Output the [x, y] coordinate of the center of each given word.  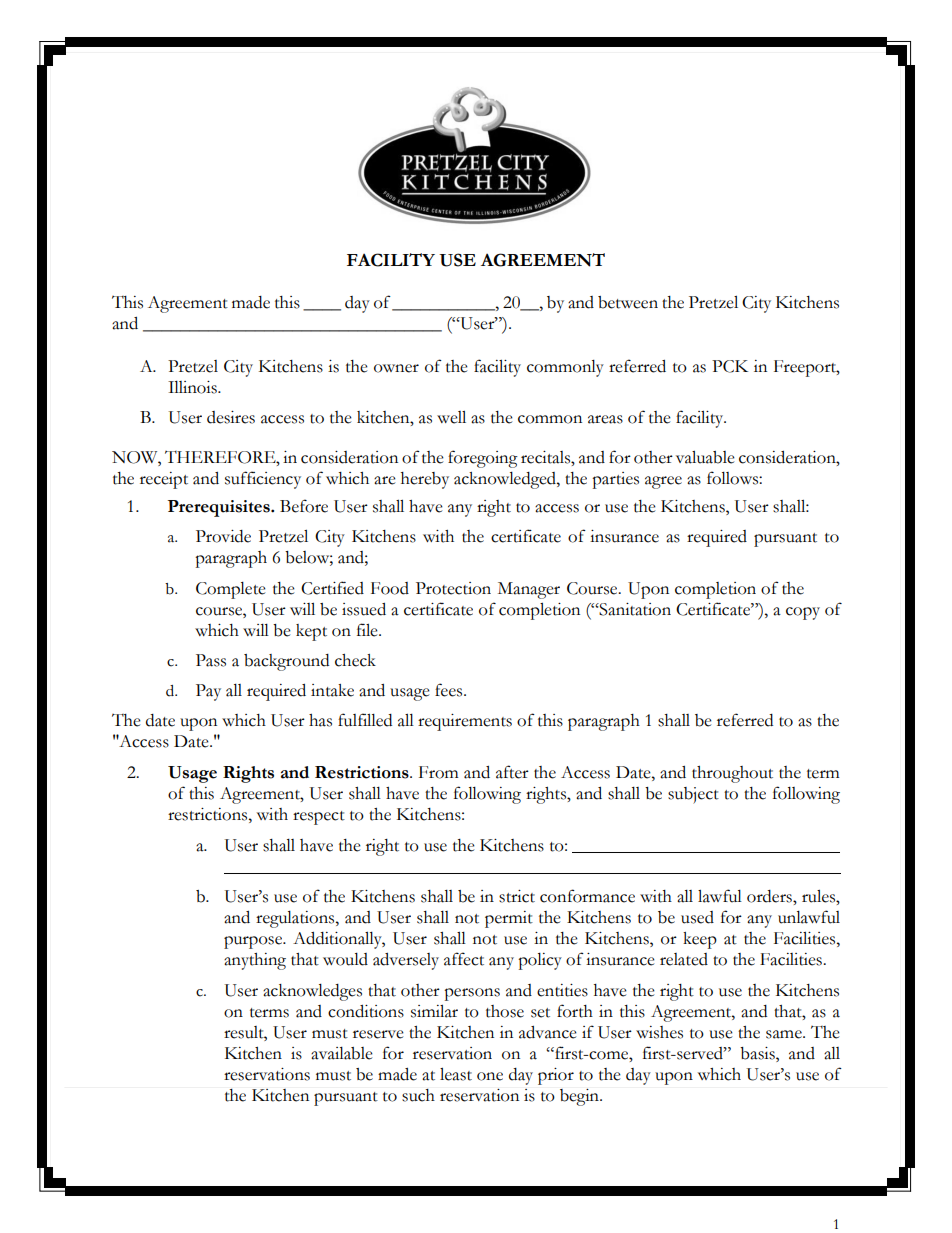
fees [450, 690]
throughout [732, 774]
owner [396, 368]
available [342, 1053]
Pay [208, 692]
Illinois [193, 387]
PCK [730, 366]
